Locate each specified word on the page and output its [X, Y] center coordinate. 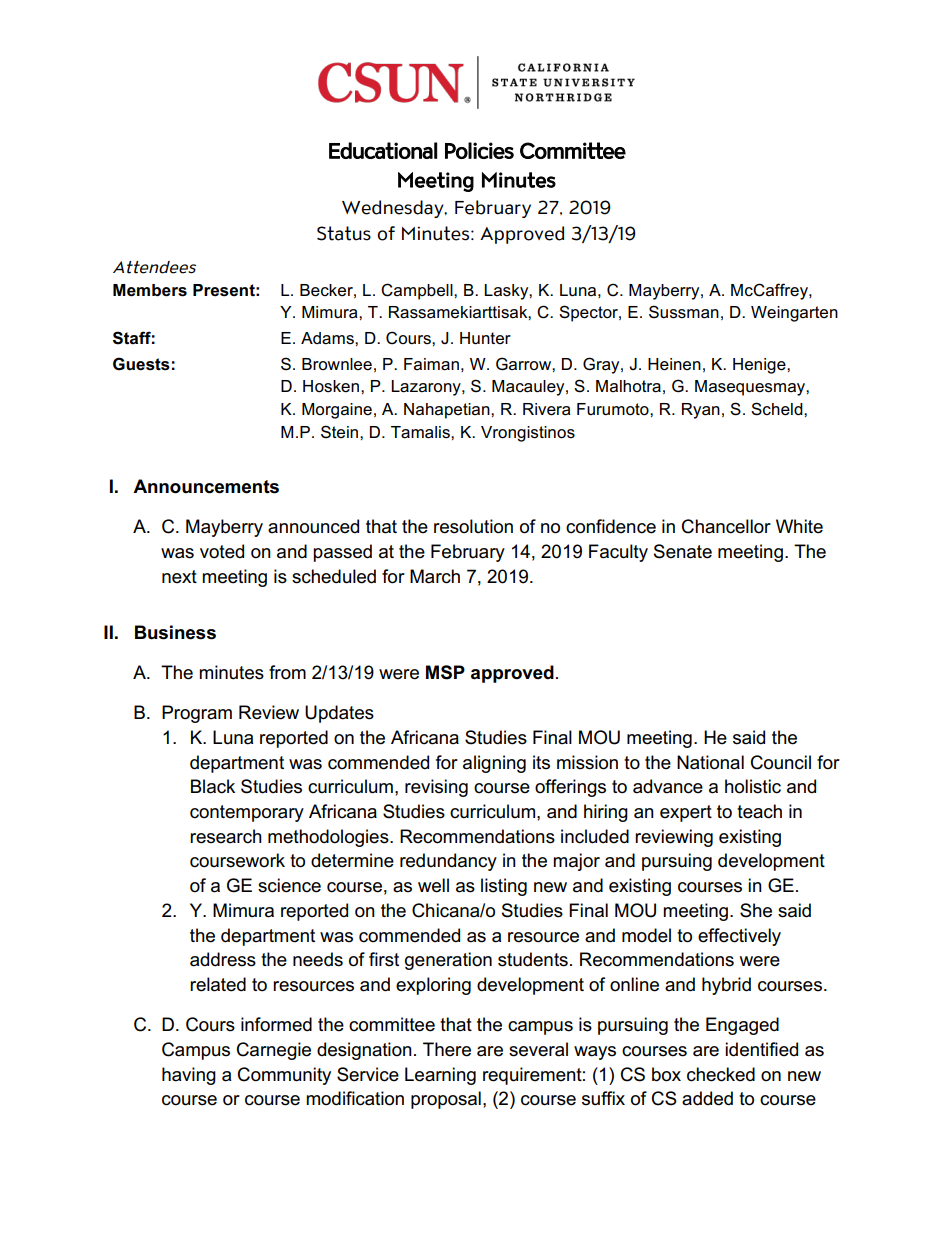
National [710, 762]
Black [213, 786]
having [189, 1076]
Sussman [684, 312]
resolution [473, 526]
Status [344, 233]
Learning [440, 1076]
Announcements [206, 486]
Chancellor [726, 526]
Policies [479, 150]
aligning [494, 764]
